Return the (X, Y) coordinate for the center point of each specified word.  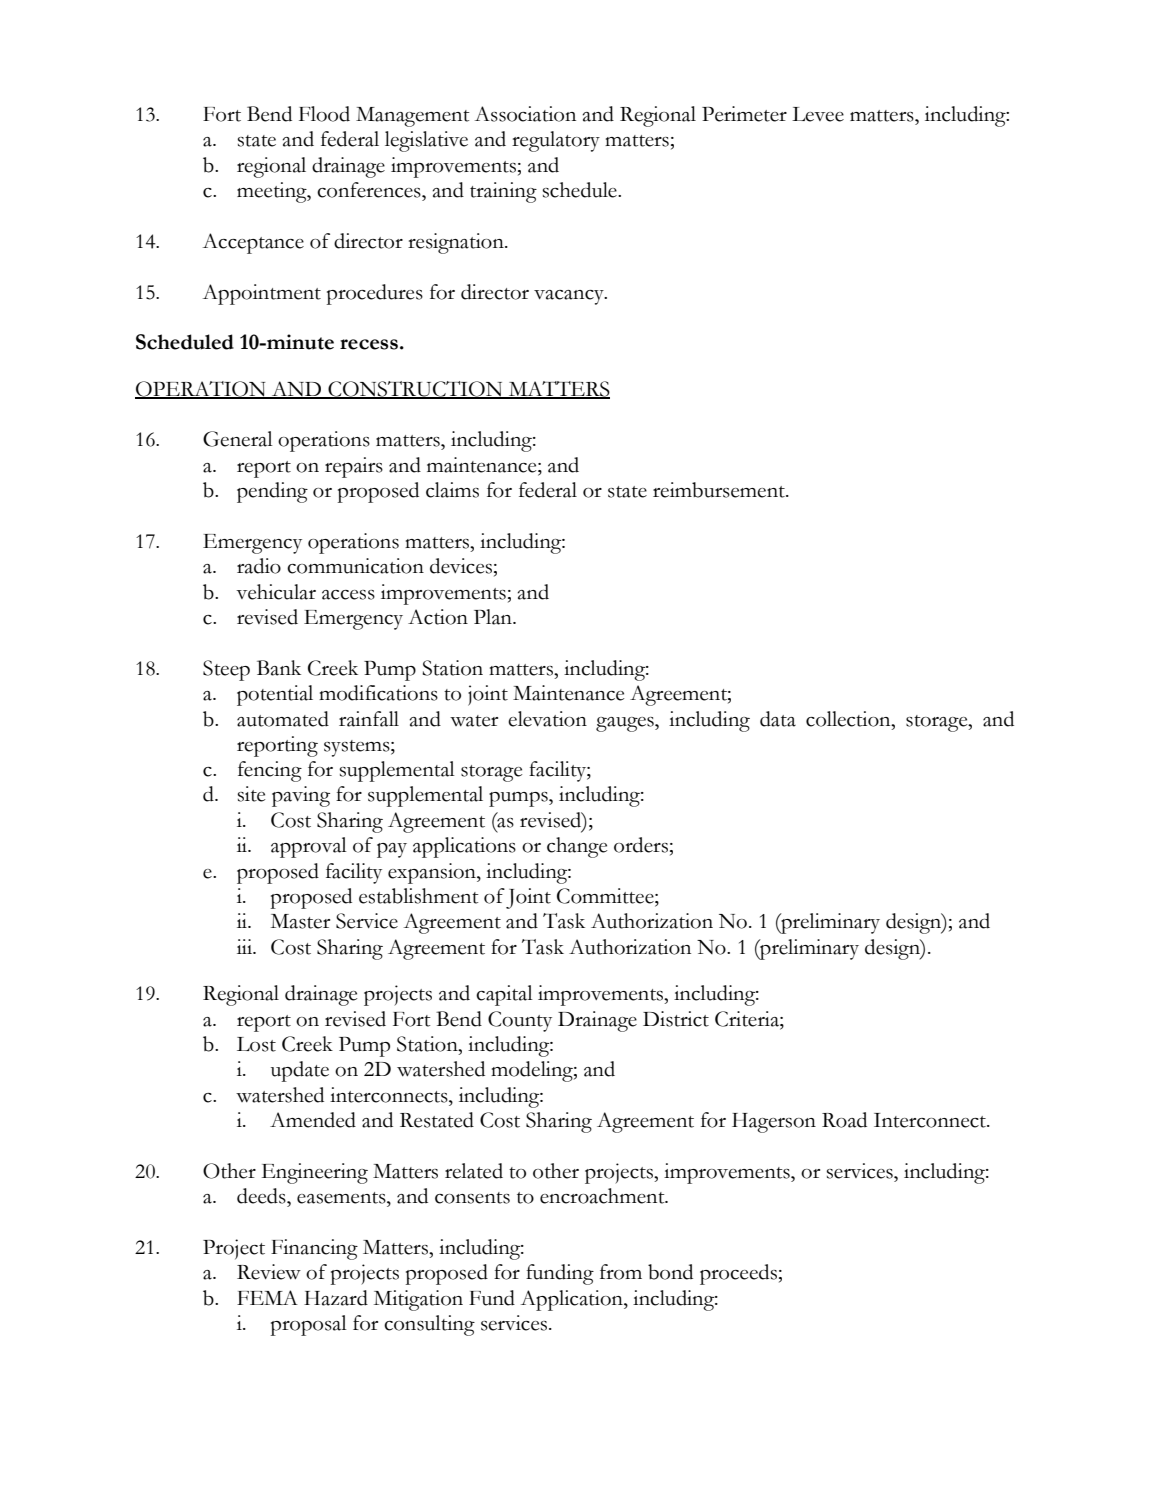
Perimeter (744, 114)
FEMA (267, 1297)
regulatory (556, 141)
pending (272, 492)
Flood (324, 114)
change (577, 847)
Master (300, 921)
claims (452, 490)
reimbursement (720, 490)
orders (641, 845)
